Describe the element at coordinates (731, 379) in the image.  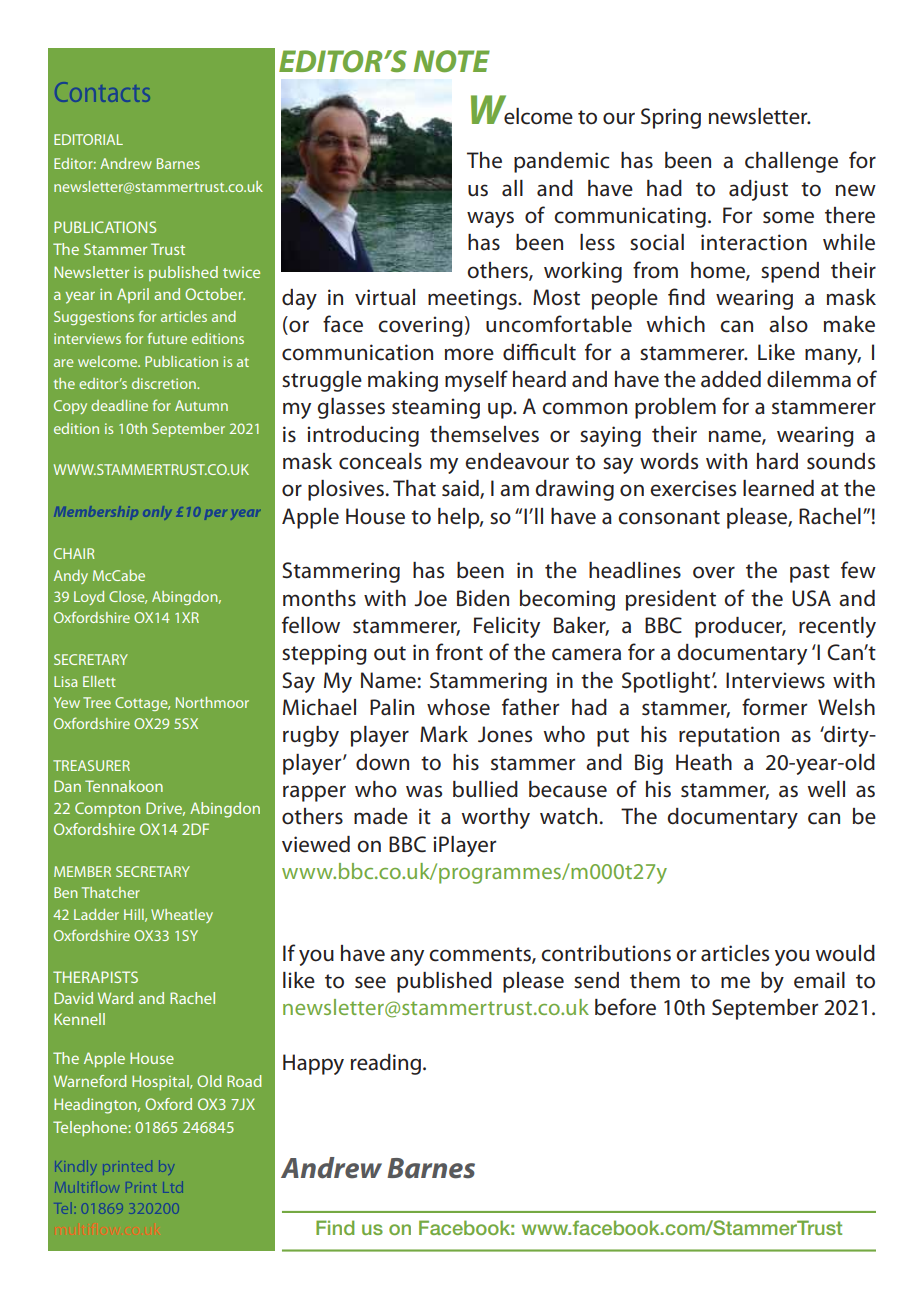
I see `added` at that location.
